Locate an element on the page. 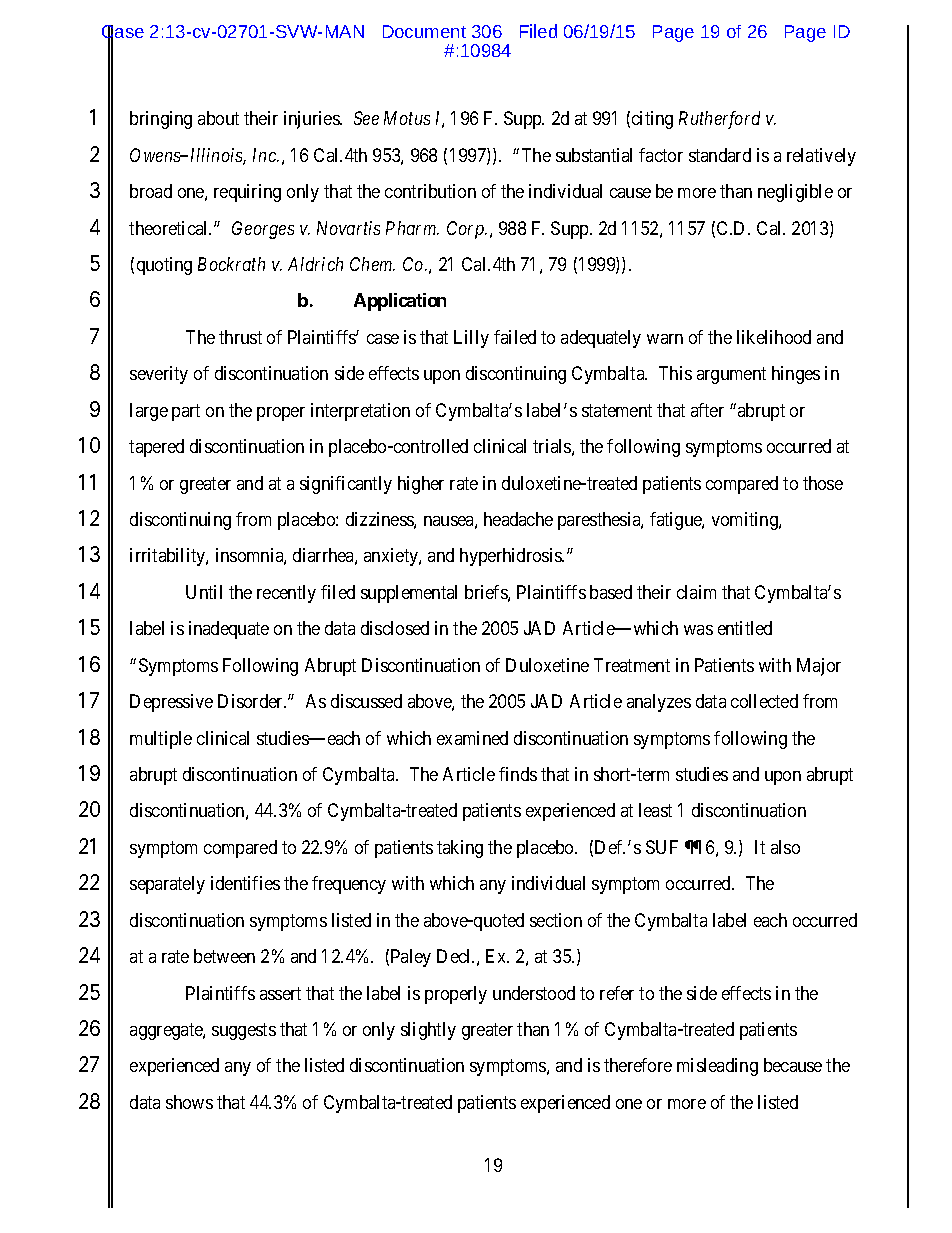 Image resolution: width=952 pixels, height=1233 pixels. Rutherford is located at coordinates (719, 120).
